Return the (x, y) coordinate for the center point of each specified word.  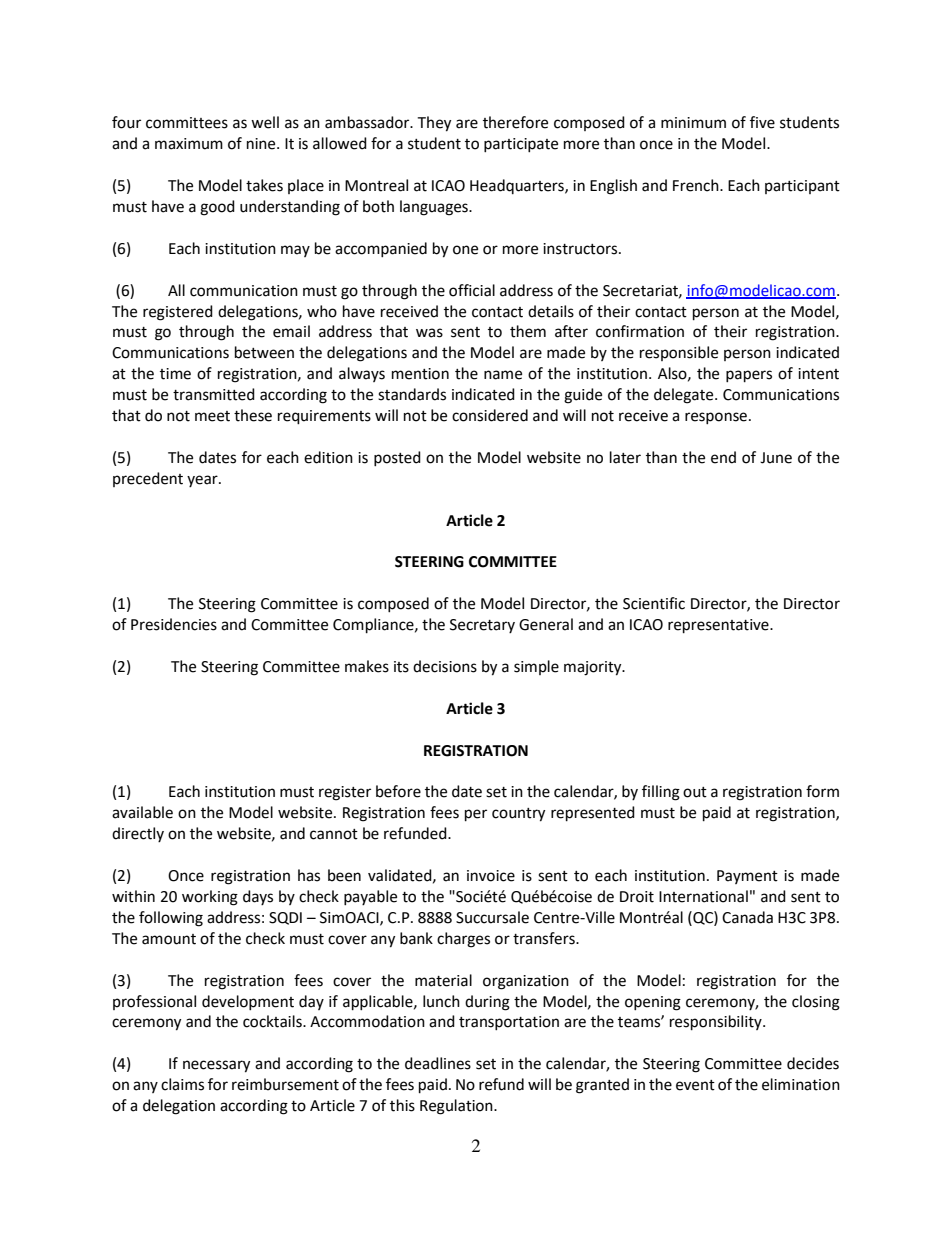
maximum (189, 144)
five (762, 122)
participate (521, 145)
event (695, 1085)
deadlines (438, 1063)
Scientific (654, 603)
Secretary (482, 626)
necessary (216, 1066)
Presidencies (174, 624)
